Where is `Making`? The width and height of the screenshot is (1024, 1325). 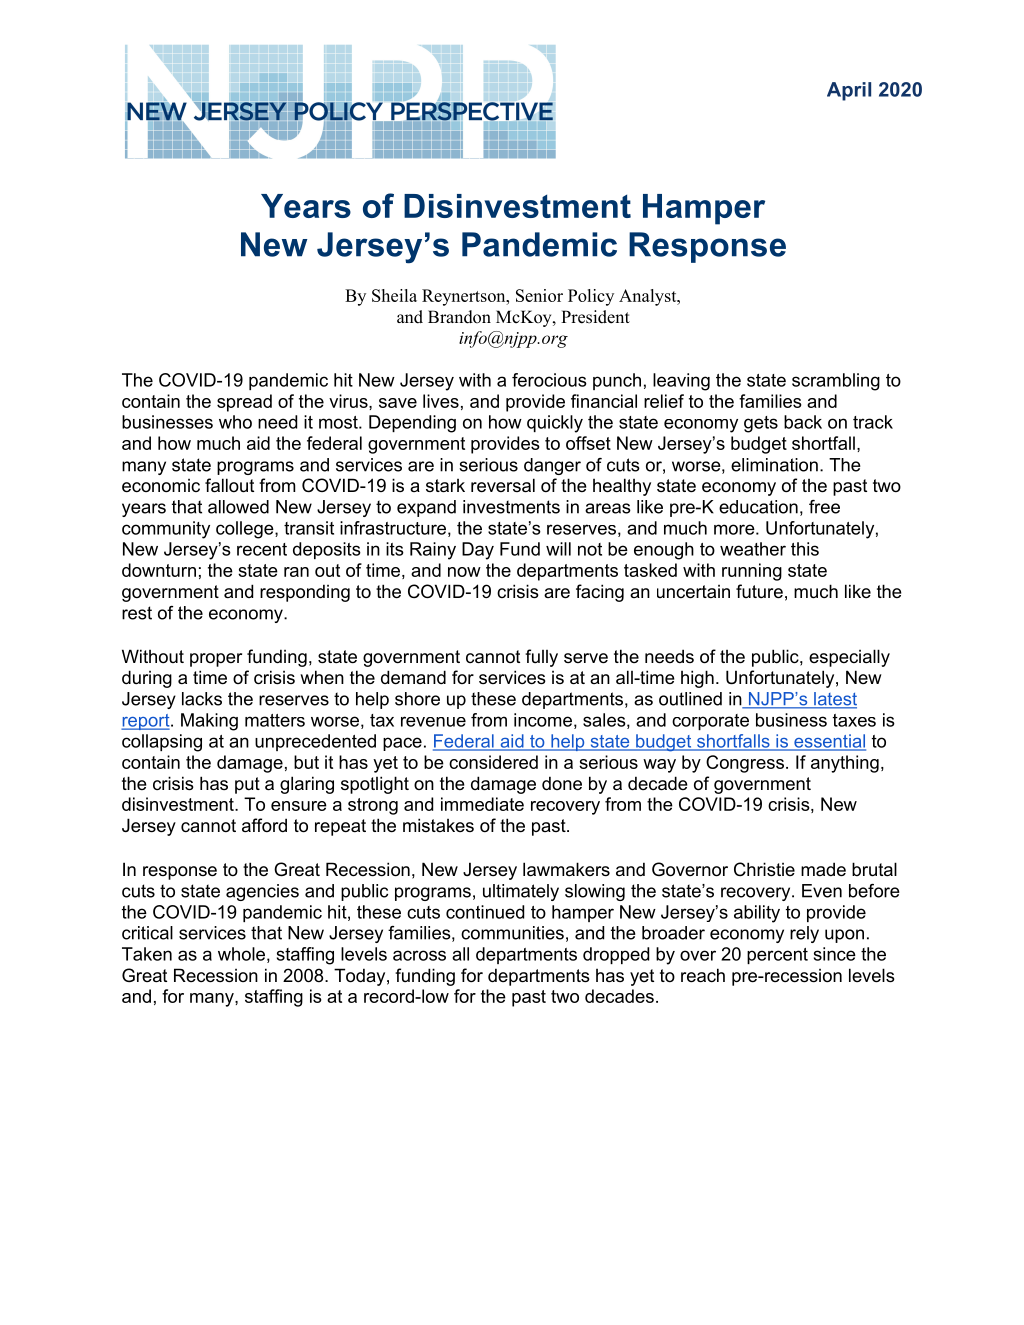
Making is located at coordinates (209, 722).
